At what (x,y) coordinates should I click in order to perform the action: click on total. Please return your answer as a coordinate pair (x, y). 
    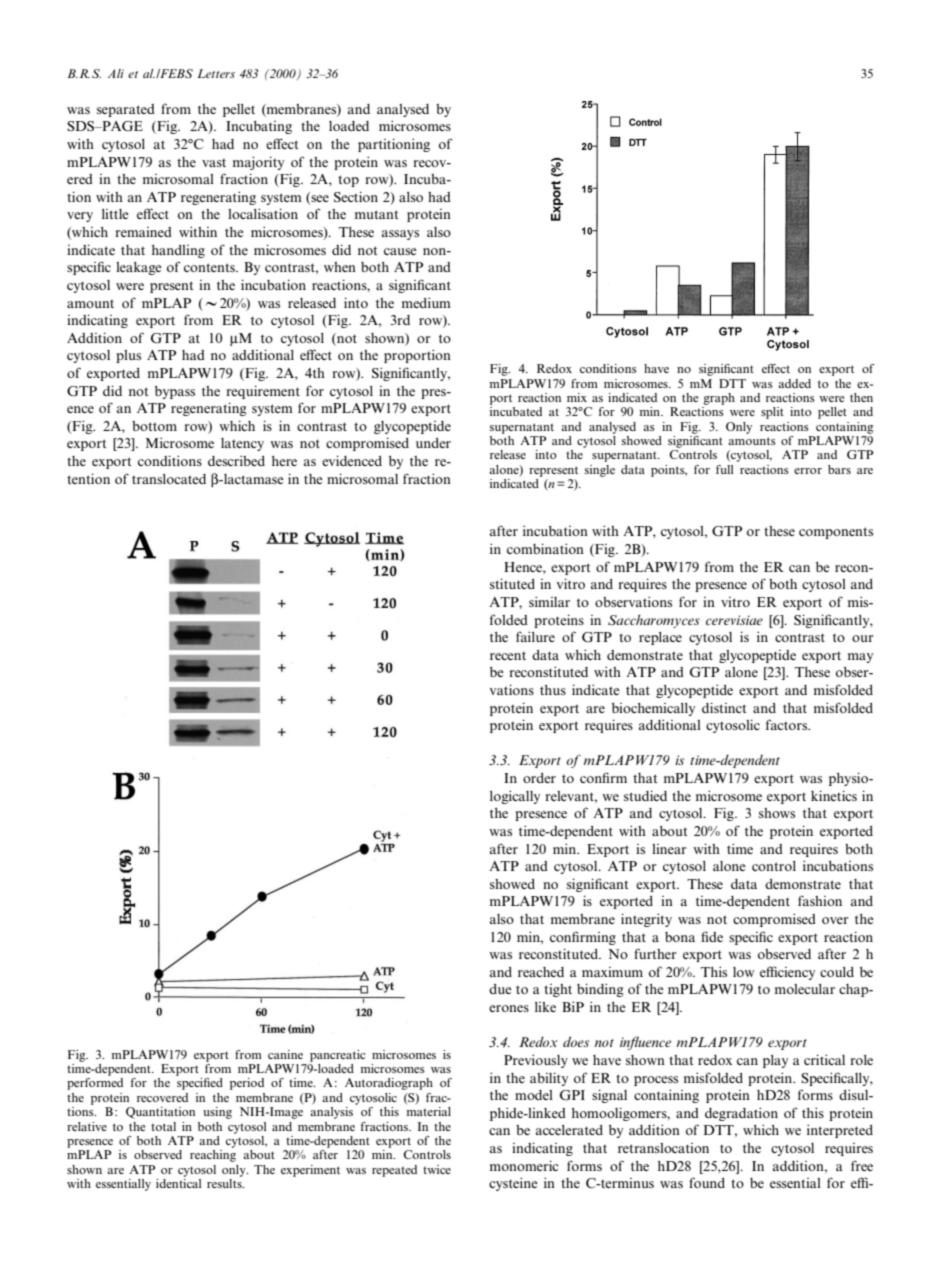
    Looking at the image, I should click on (163, 1126).
